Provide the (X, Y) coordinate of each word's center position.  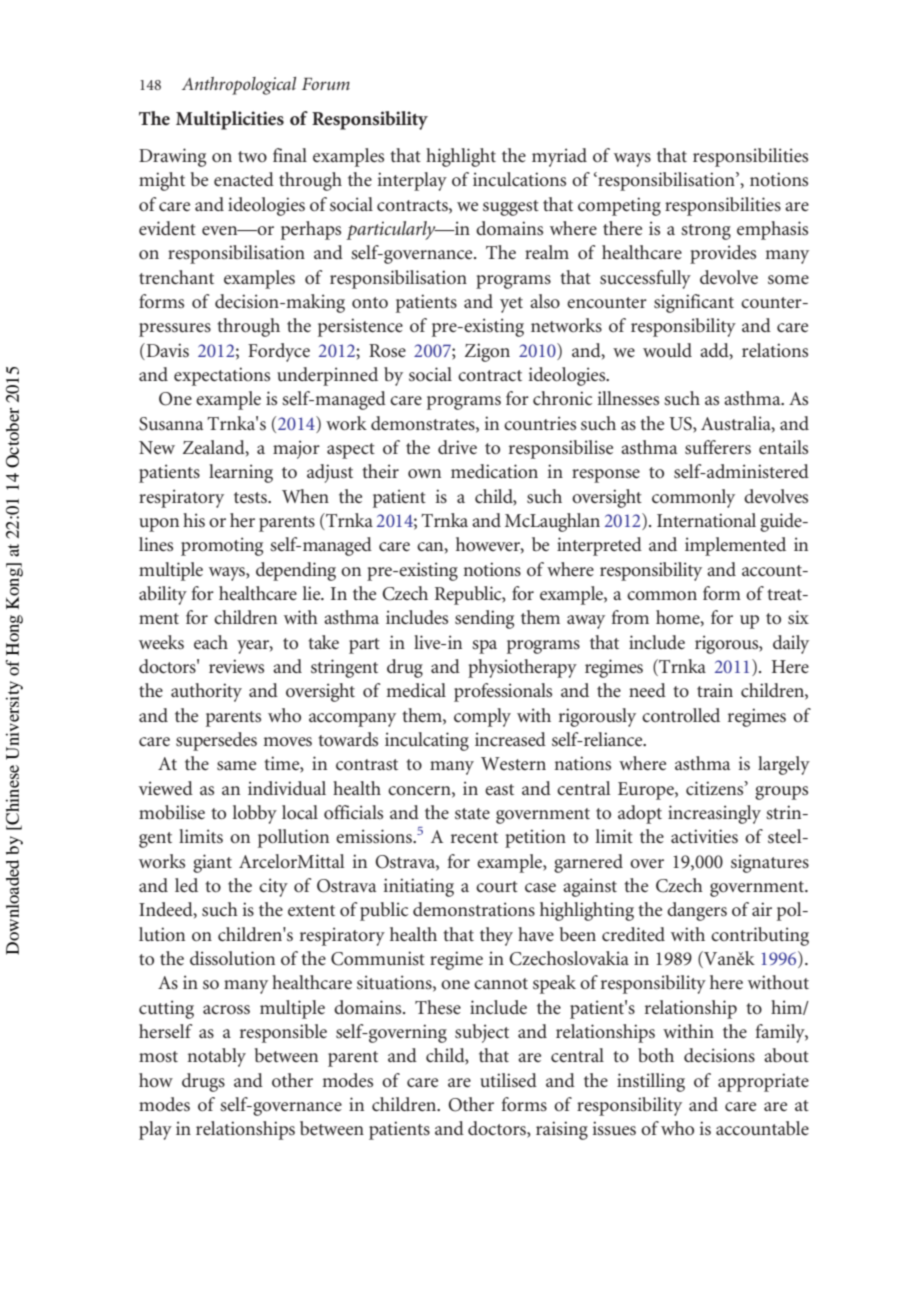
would (667, 350)
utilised (508, 1080)
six (798, 617)
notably (216, 1057)
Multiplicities (230, 120)
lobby (255, 814)
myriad (559, 157)
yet (511, 305)
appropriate (763, 1082)
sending (484, 619)
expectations (222, 376)
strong (706, 232)
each (211, 642)
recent (474, 838)
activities (704, 836)
